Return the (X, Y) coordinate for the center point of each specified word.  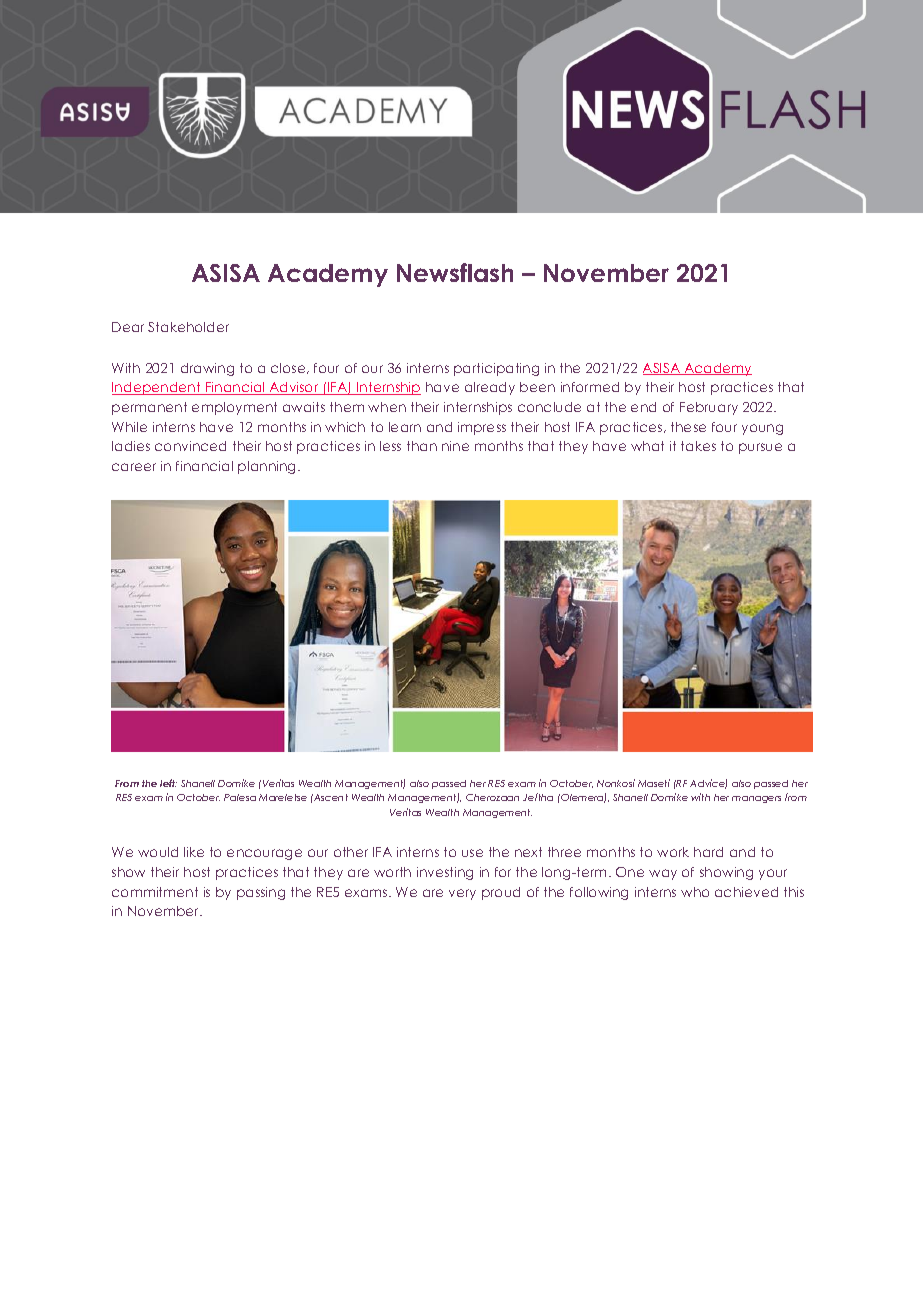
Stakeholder (188, 327)
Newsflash (455, 272)
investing (445, 873)
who (695, 892)
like (194, 852)
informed (590, 387)
